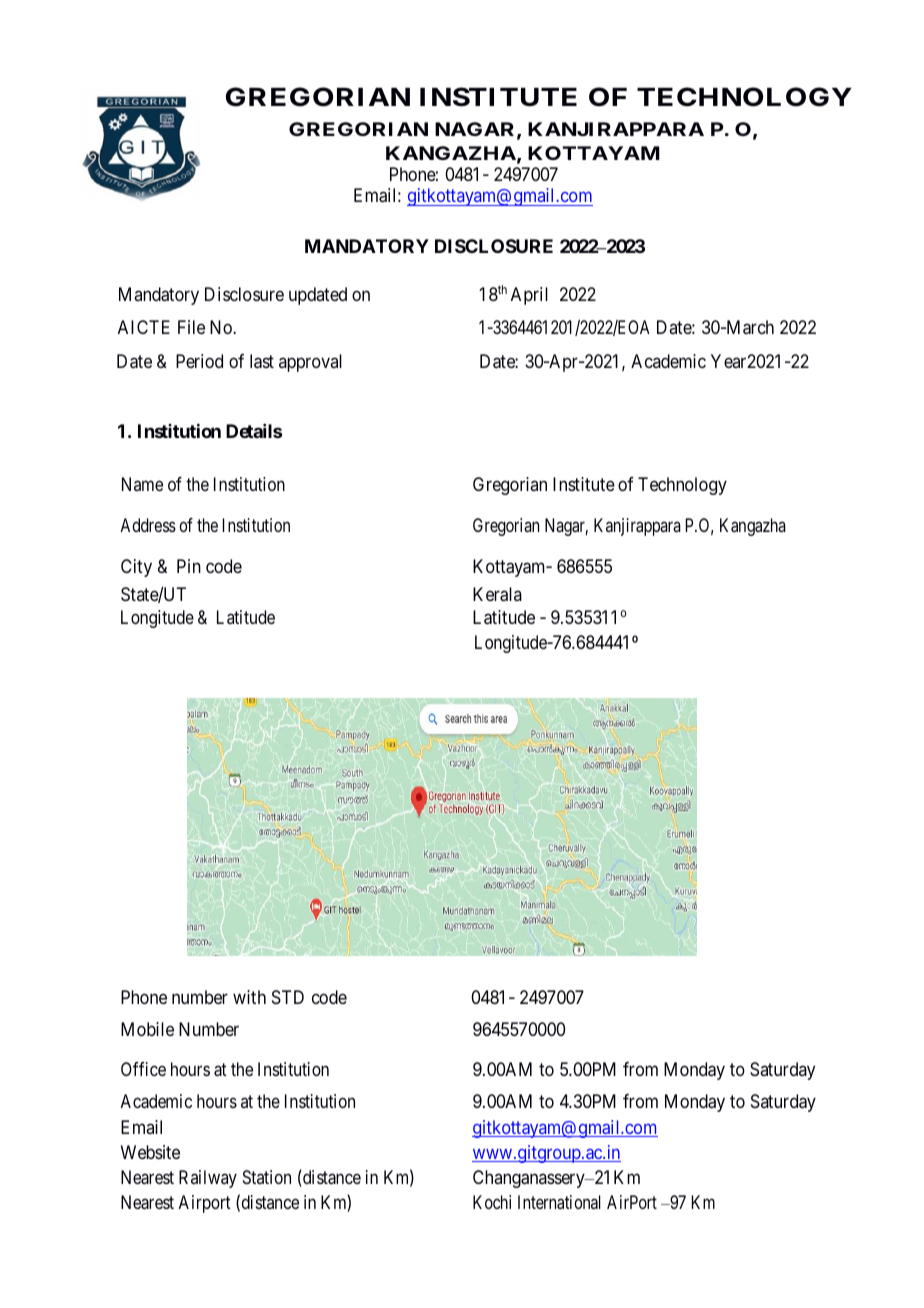 The height and width of the image is (1308, 924). Describe the element at coordinates (497, 594) in the image. I see `Kerala` at that location.
